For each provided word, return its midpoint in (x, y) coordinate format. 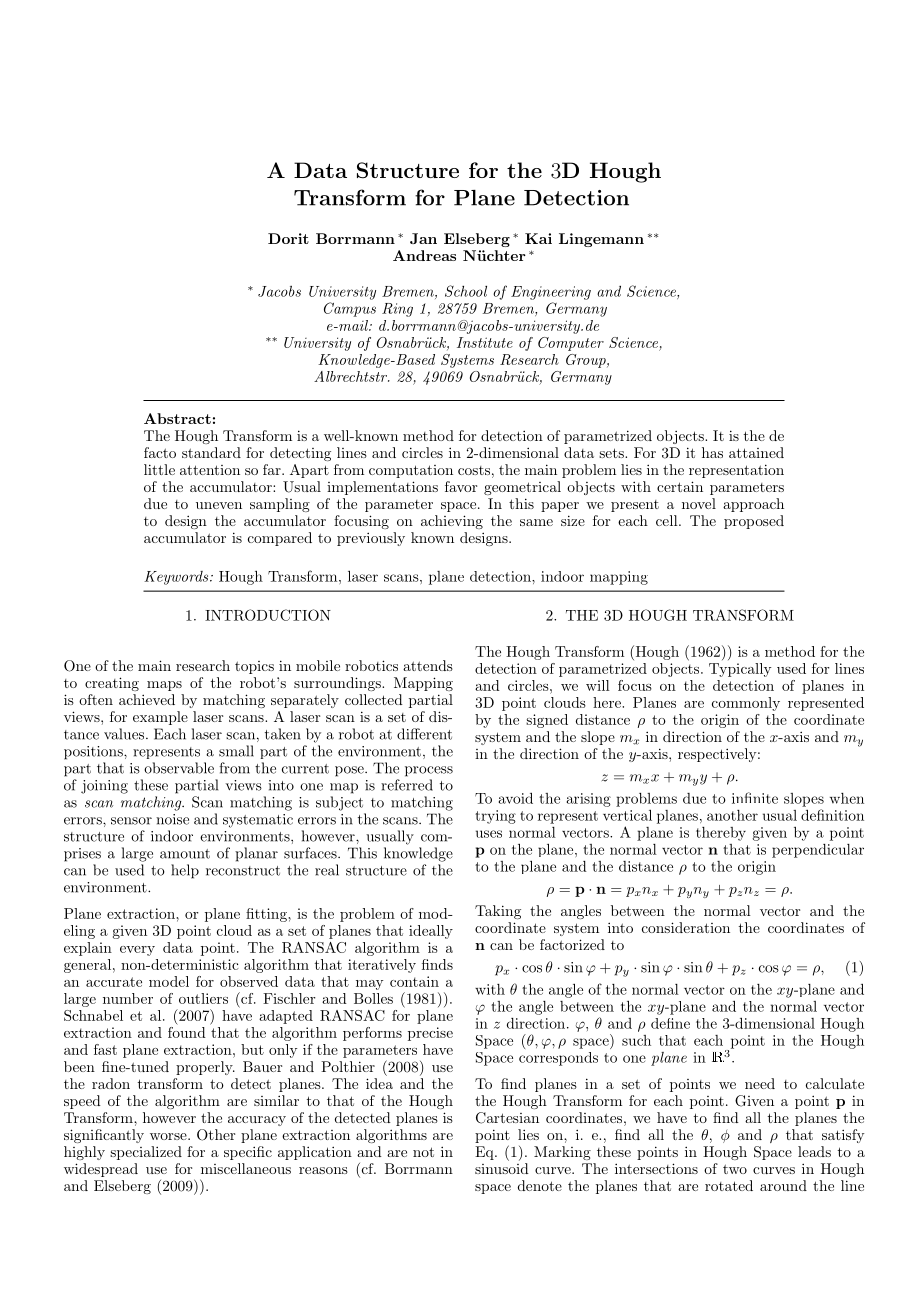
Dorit (288, 238)
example (160, 718)
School (466, 291)
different (424, 734)
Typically (740, 670)
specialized (146, 1153)
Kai (538, 238)
